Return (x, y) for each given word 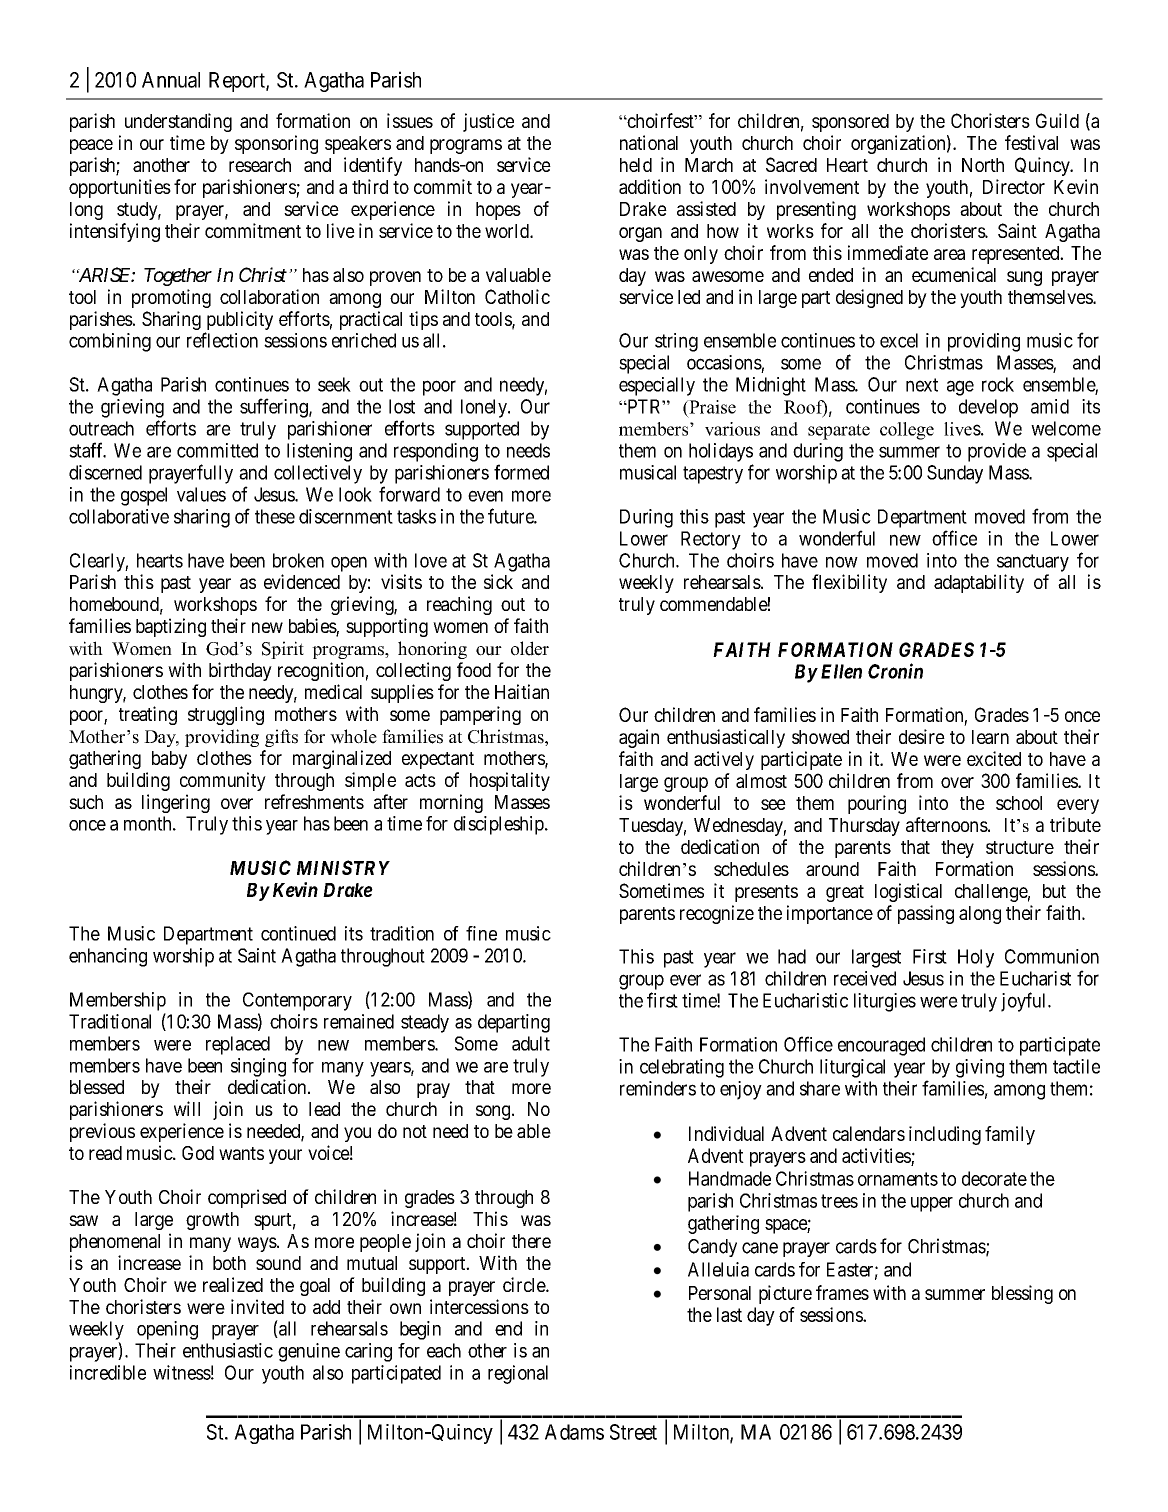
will (187, 1108)
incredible (108, 1372)
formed (521, 472)
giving (980, 1068)
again (639, 738)
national (649, 142)
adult (531, 1043)
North (983, 165)
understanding (178, 122)
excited (994, 758)
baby (169, 760)
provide (997, 452)
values (201, 494)
